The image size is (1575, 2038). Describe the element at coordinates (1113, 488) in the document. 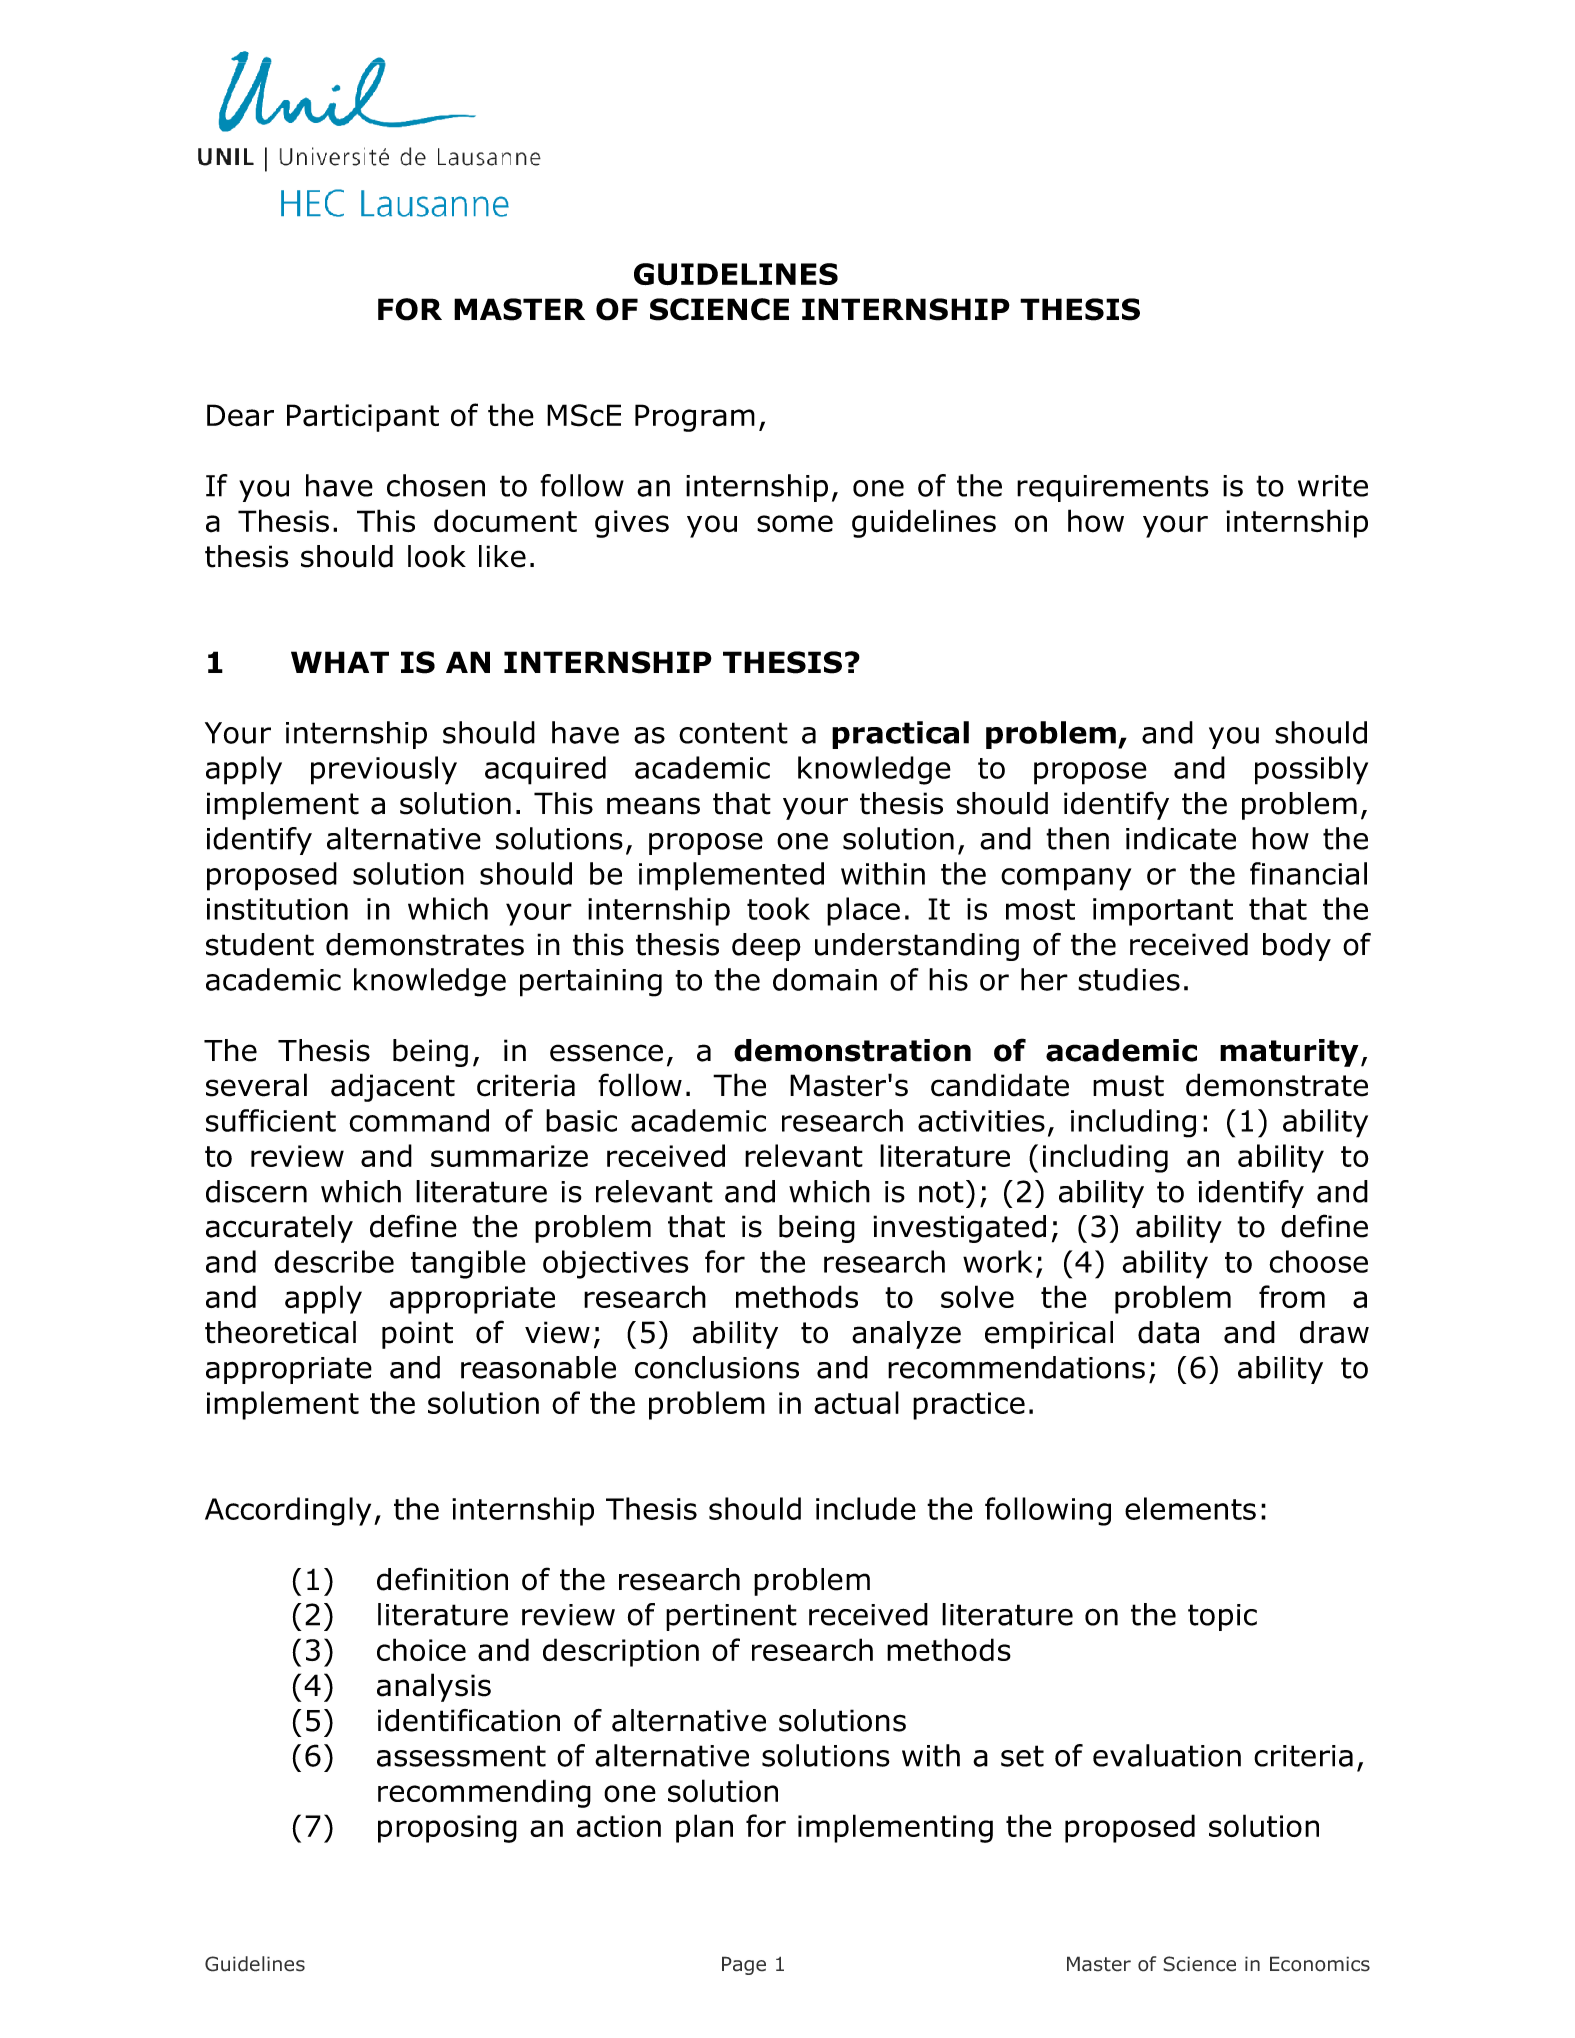

I see `requirements` at that location.
